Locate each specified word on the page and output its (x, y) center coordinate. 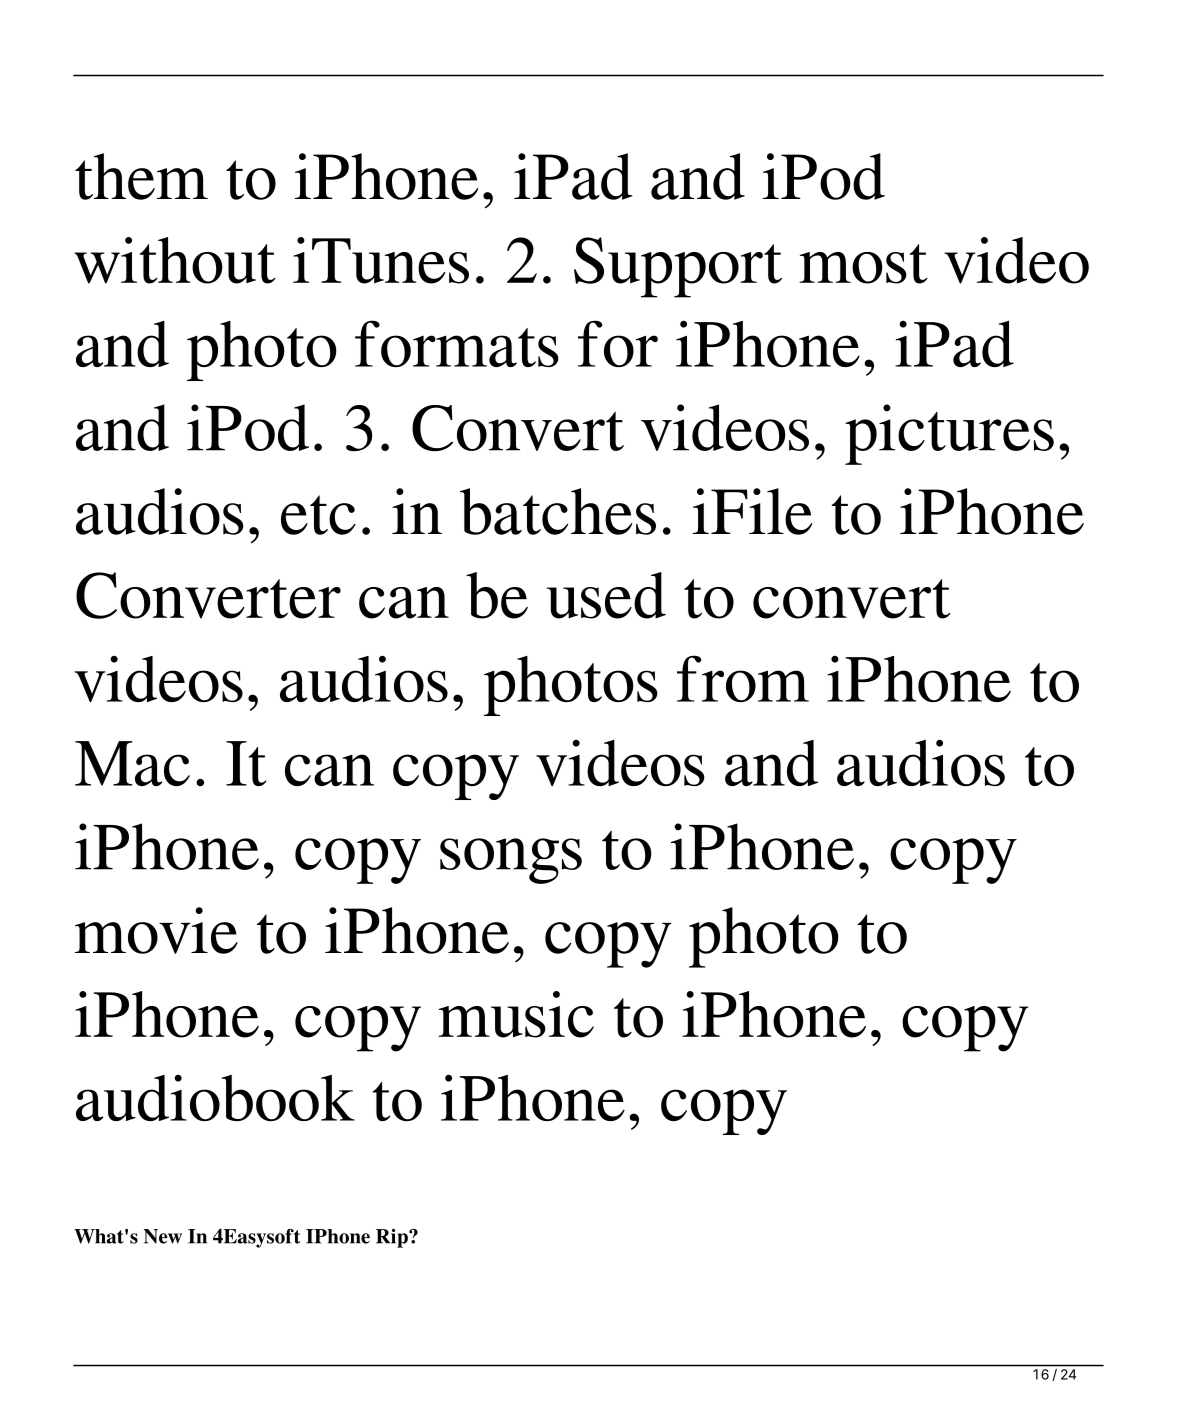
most (863, 264)
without (175, 260)
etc (318, 515)
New (163, 1236)
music (516, 1014)
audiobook (215, 1098)
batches (558, 511)
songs (511, 861)
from (743, 678)
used (606, 595)
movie (156, 930)
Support (678, 267)
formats (457, 343)
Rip (393, 1238)
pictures (949, 434)
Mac (132, 763)
